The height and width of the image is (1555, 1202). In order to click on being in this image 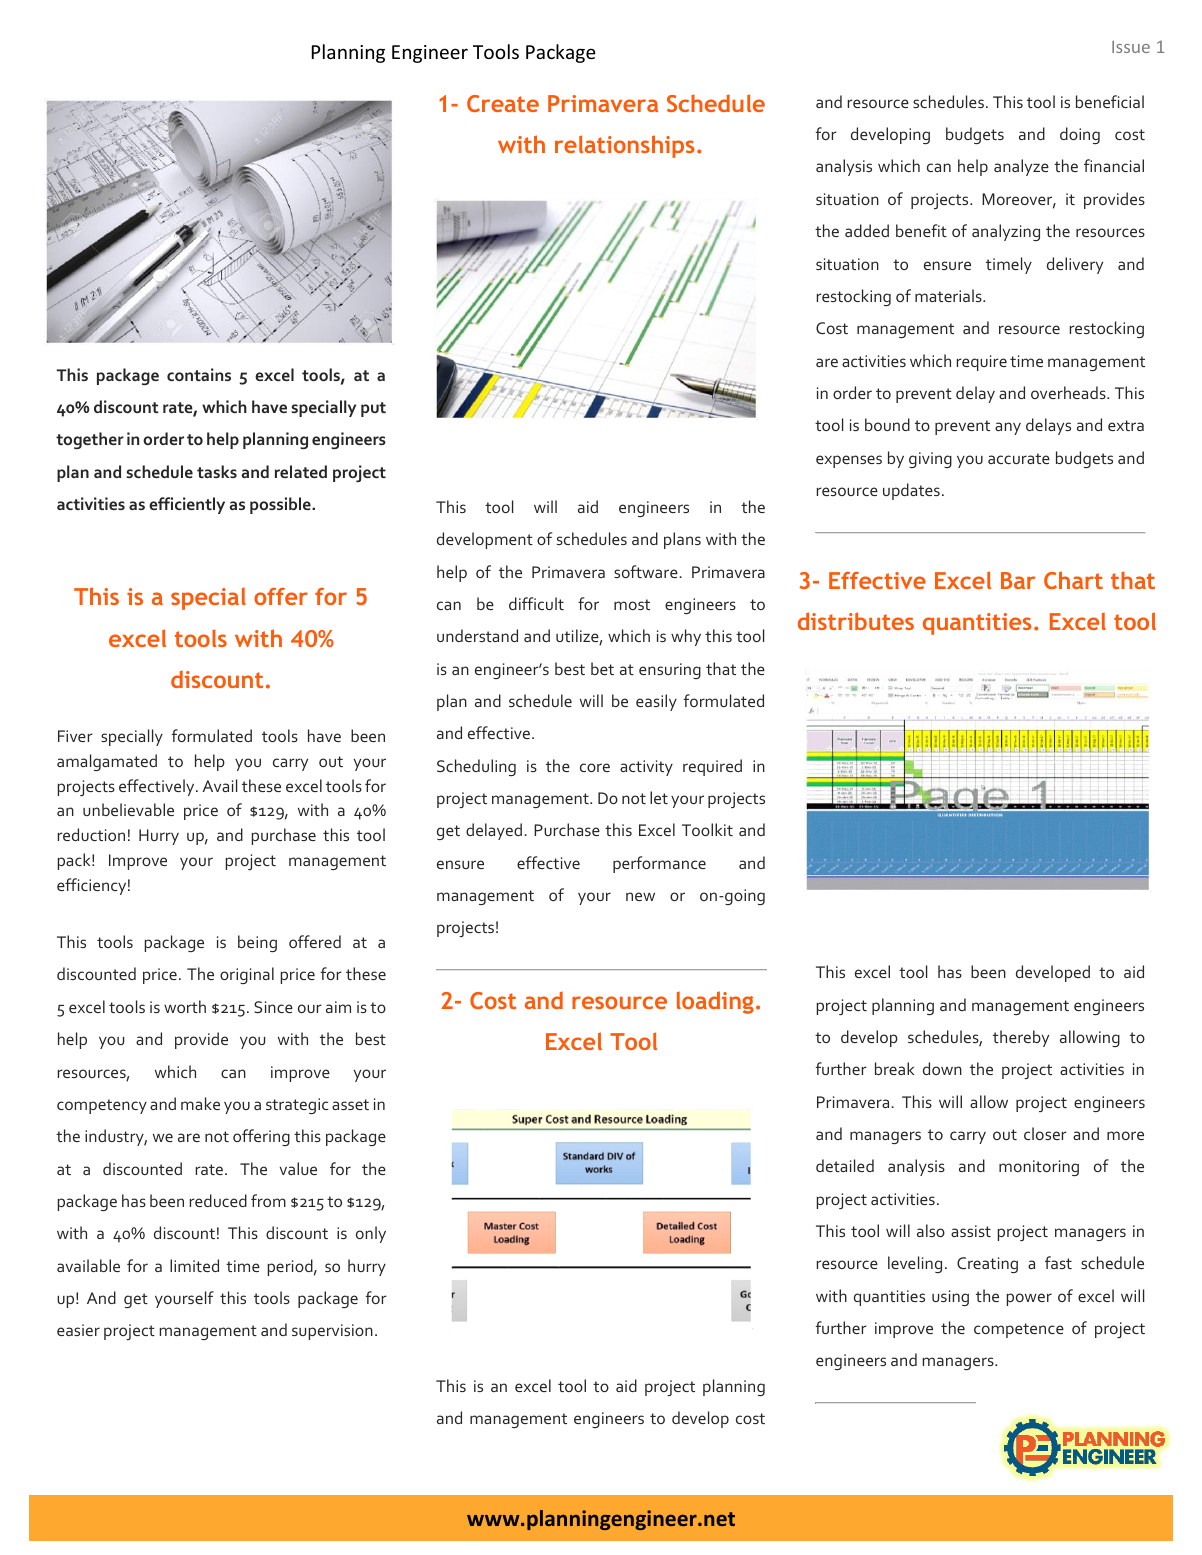, I will do `click(257, 943)`.
